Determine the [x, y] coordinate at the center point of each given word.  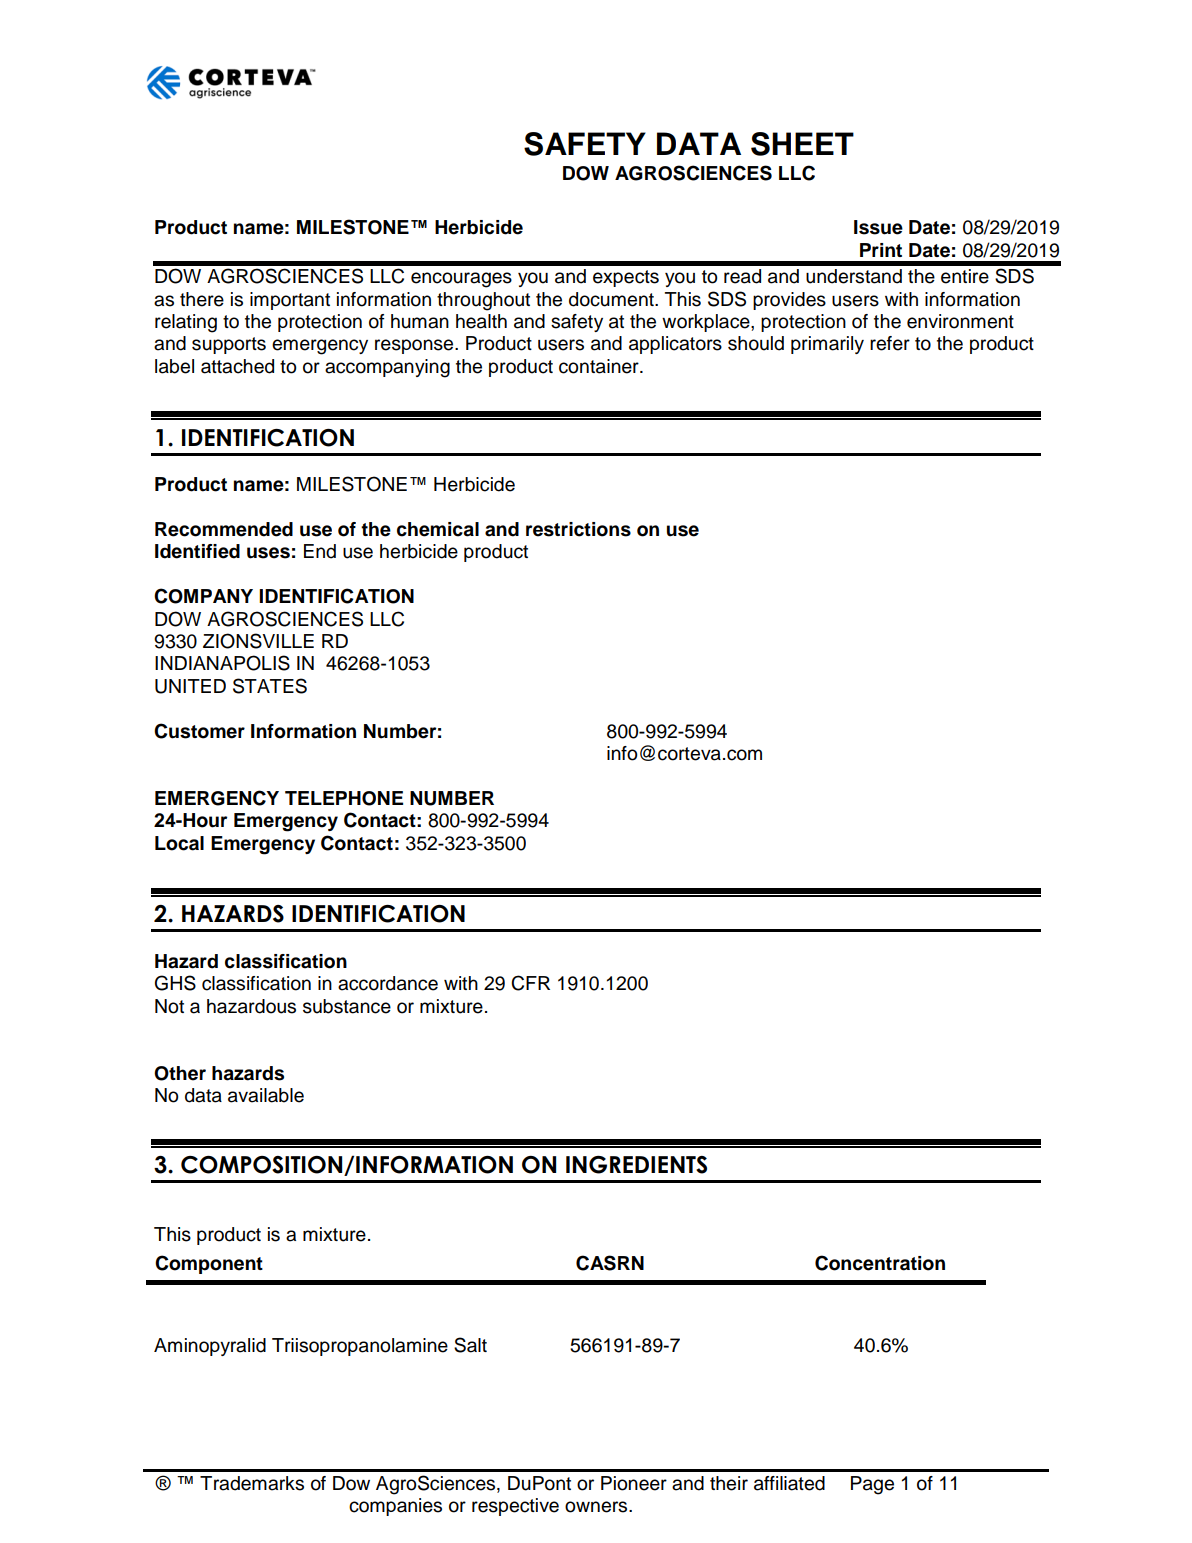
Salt [470, 1345]
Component [209, 1264]
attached [237, 366]
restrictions [578, 529]
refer [890, 343]
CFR [530, 983]
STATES [270, 686]
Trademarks [252, 1483]
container [600, 366]
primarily [827, 345]
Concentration [880, 1263]
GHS [175, 983]
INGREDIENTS [636, 1165]
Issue [878, 227]
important [290, 301]
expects [626, 278]
